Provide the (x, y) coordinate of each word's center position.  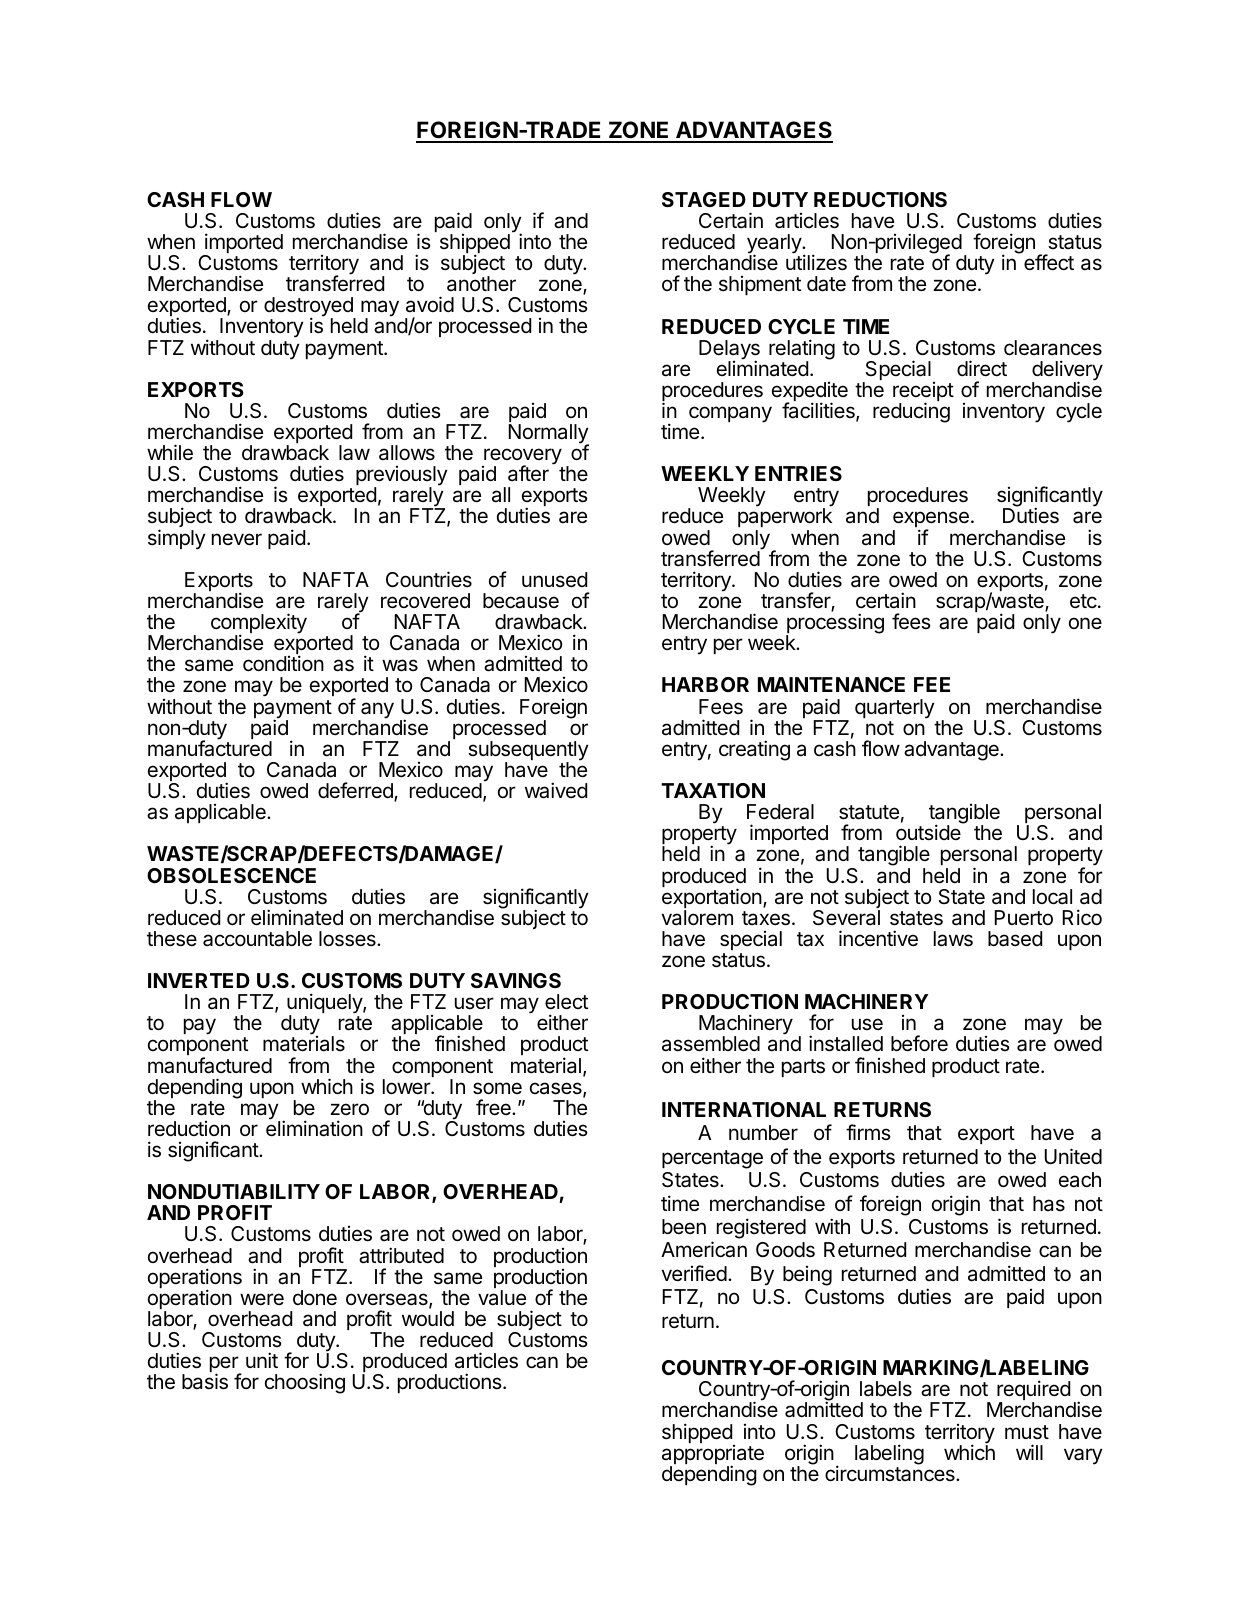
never (237, 539)
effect (1049, 262)
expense (931, 521)
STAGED (704, 199)
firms (868, 1132)
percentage (712, 1159)
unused (554, 580)
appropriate (713, 1456)
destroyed (309, 308)
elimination (314, 1128)
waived (556, 790)
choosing (305, 1383)
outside (928, 832)
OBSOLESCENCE (231, 875)
